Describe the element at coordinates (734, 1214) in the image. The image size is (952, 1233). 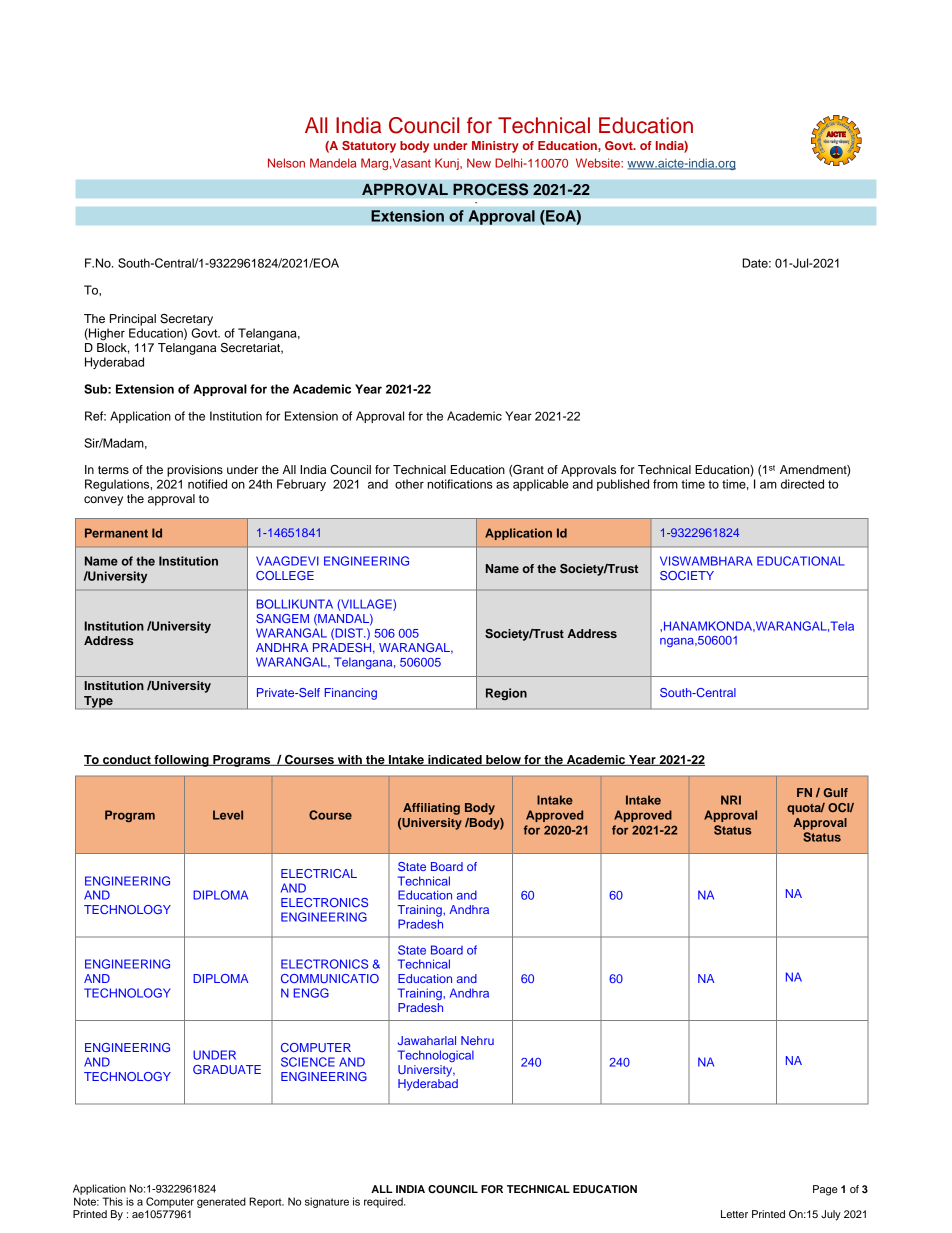
I see `Letter` at that location.
